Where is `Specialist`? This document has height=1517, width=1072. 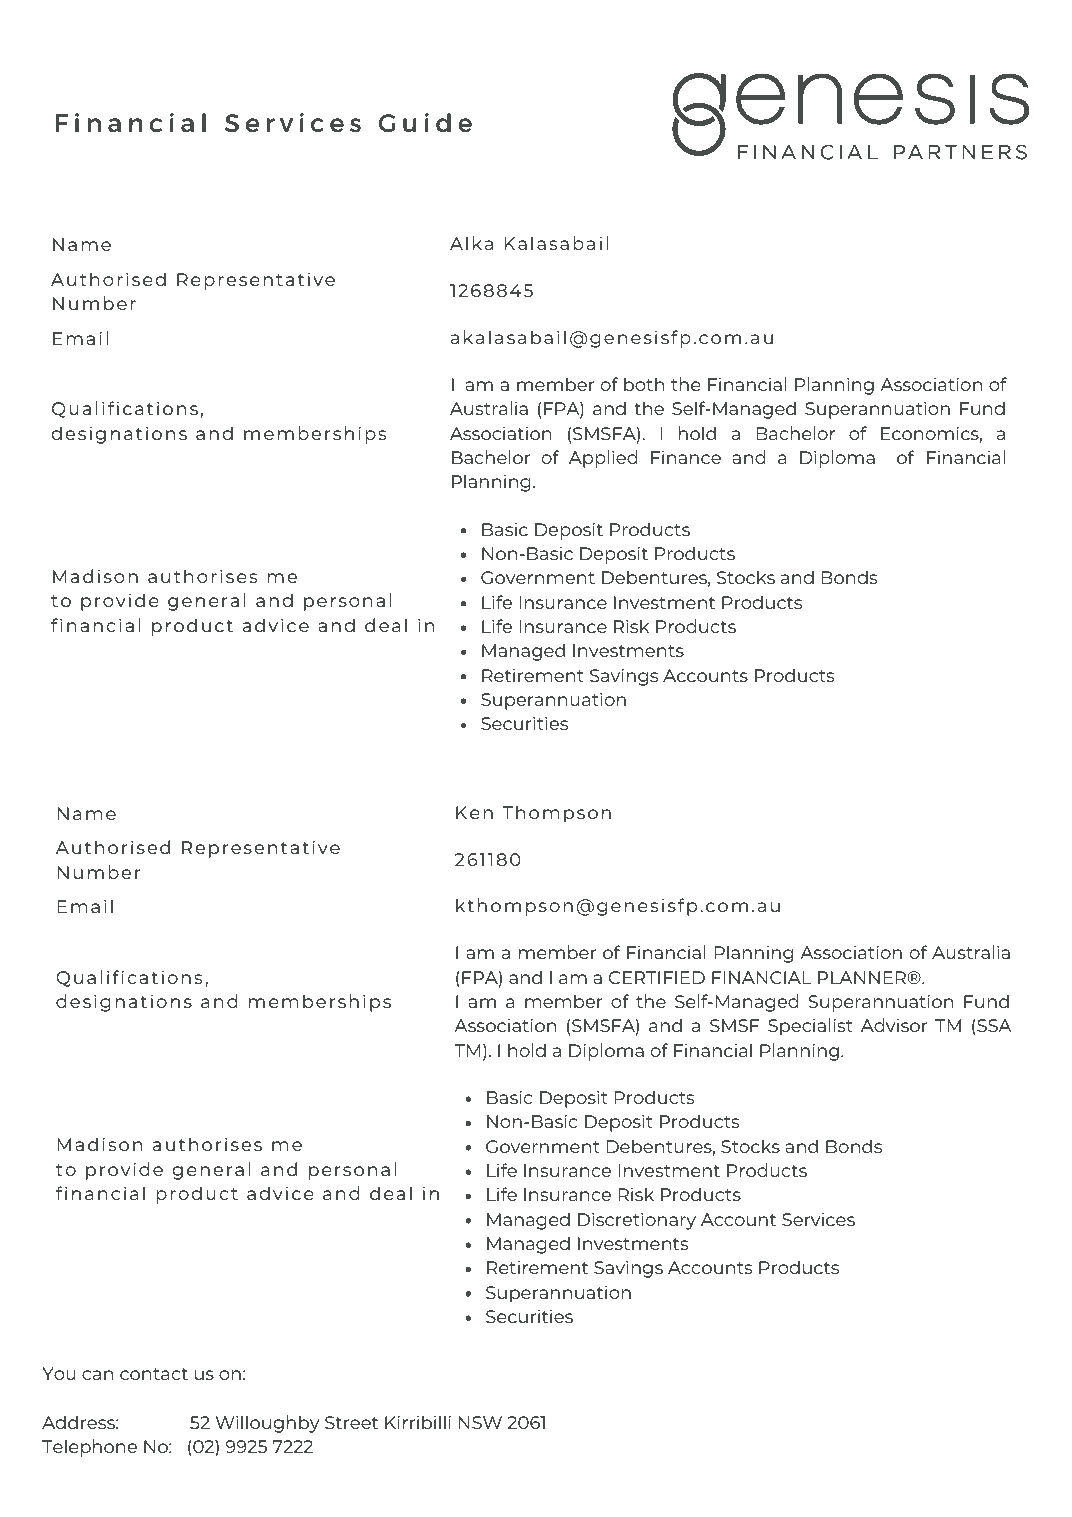
Specialist is located at coordinates (810, 1027).
